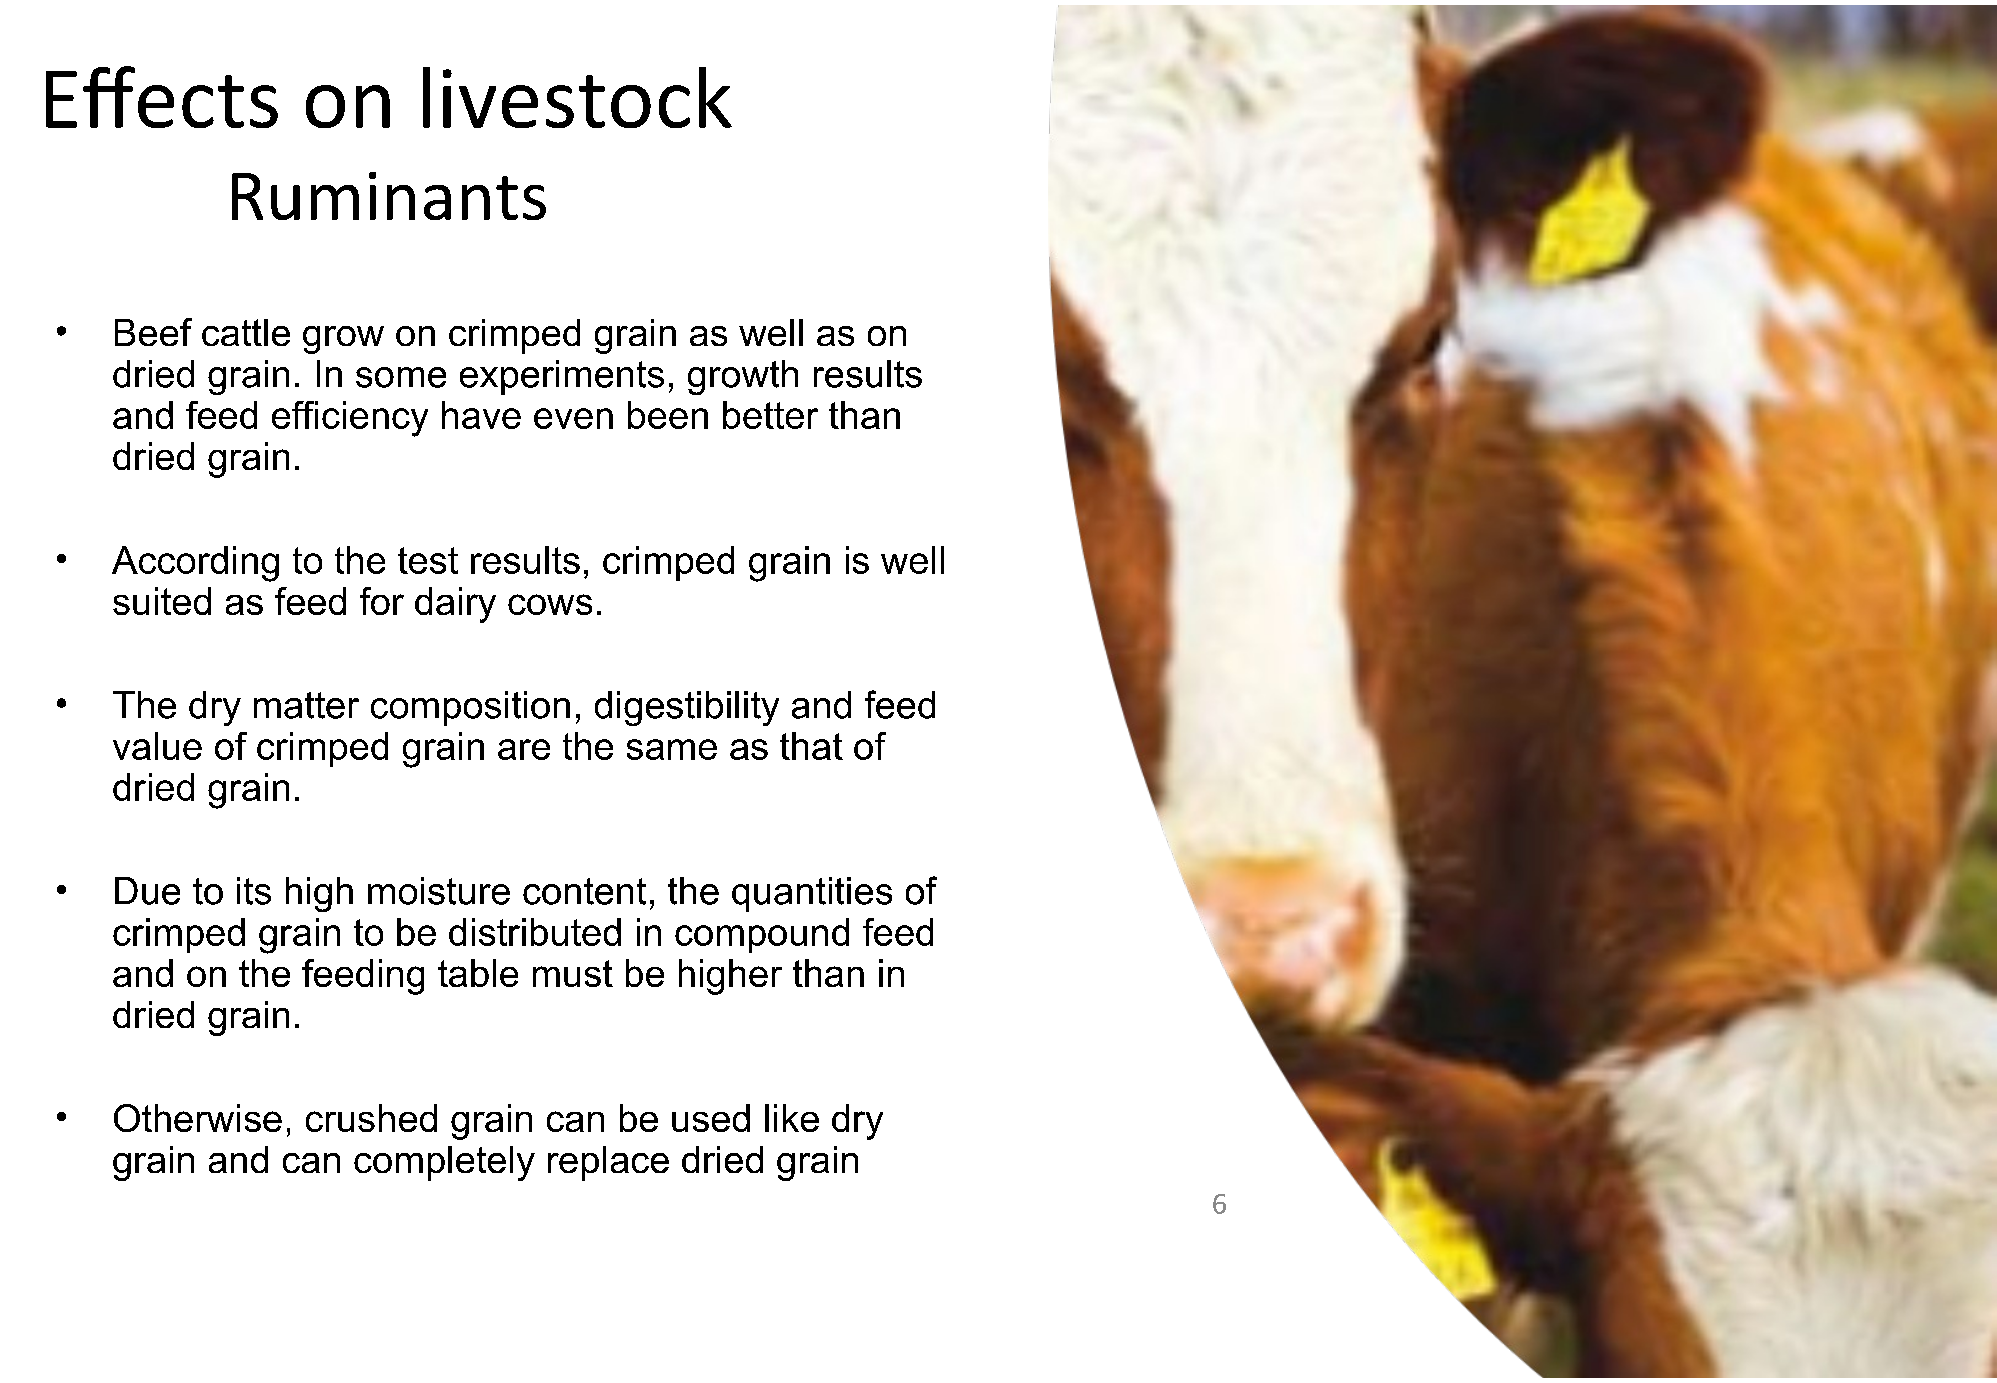 The width and height of the document is (1997, 1383). What do you see at coordinates (195, 564) in the document?
I see `According` at bounding box center [195, 564].
